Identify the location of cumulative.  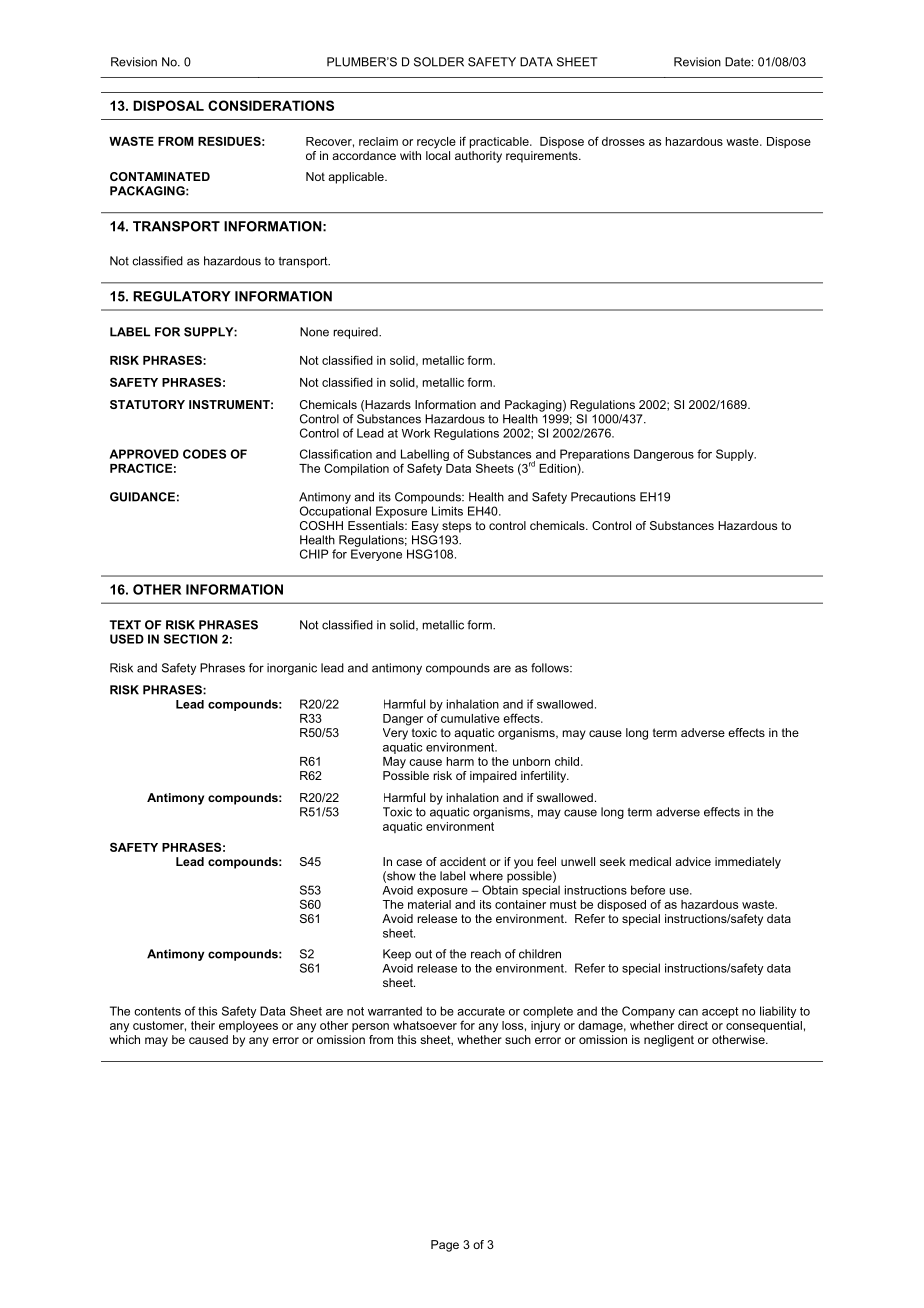
(470, 718).
